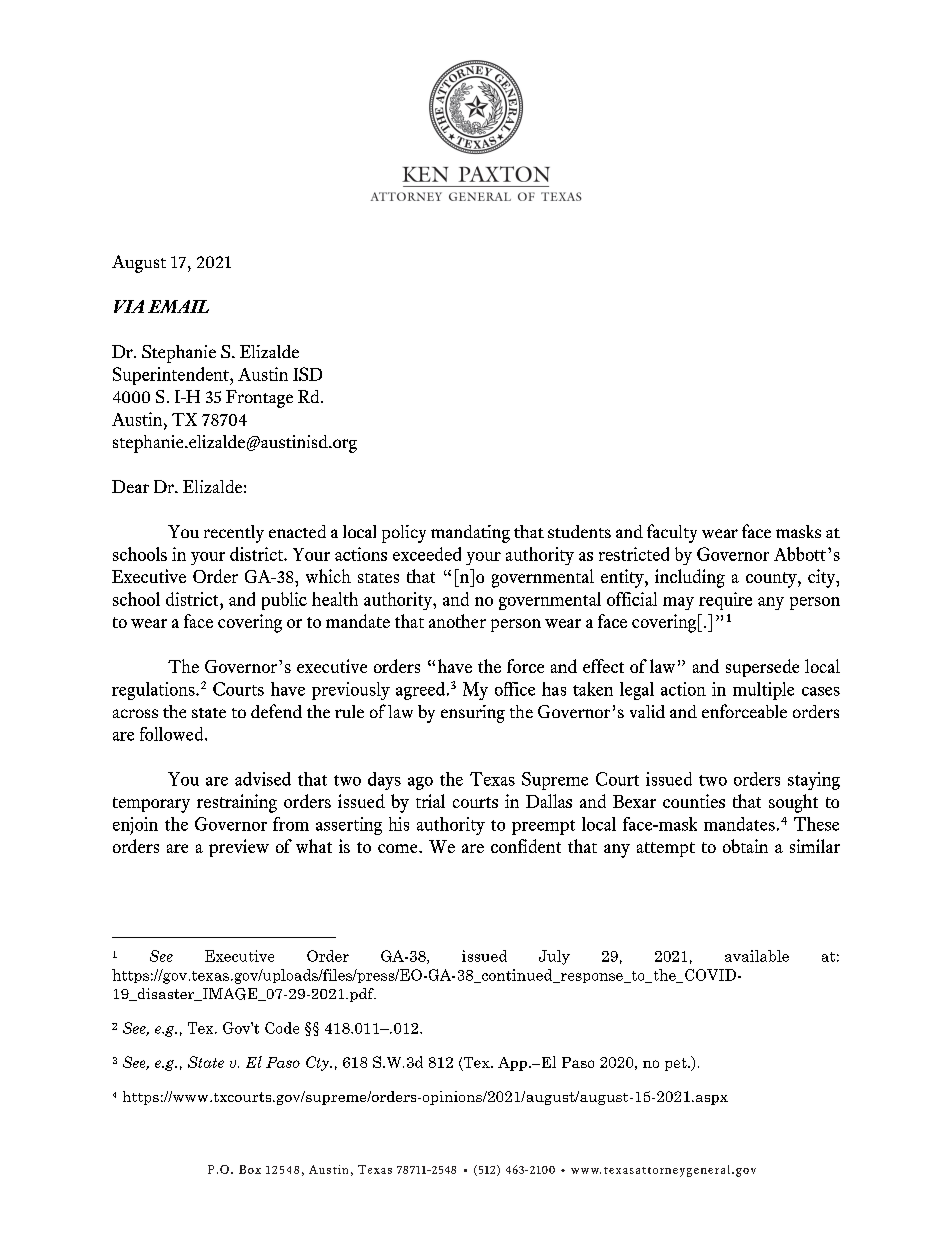 This screenshot has height=1233, width=952. I want to click on pet, so click(677, 1064).
